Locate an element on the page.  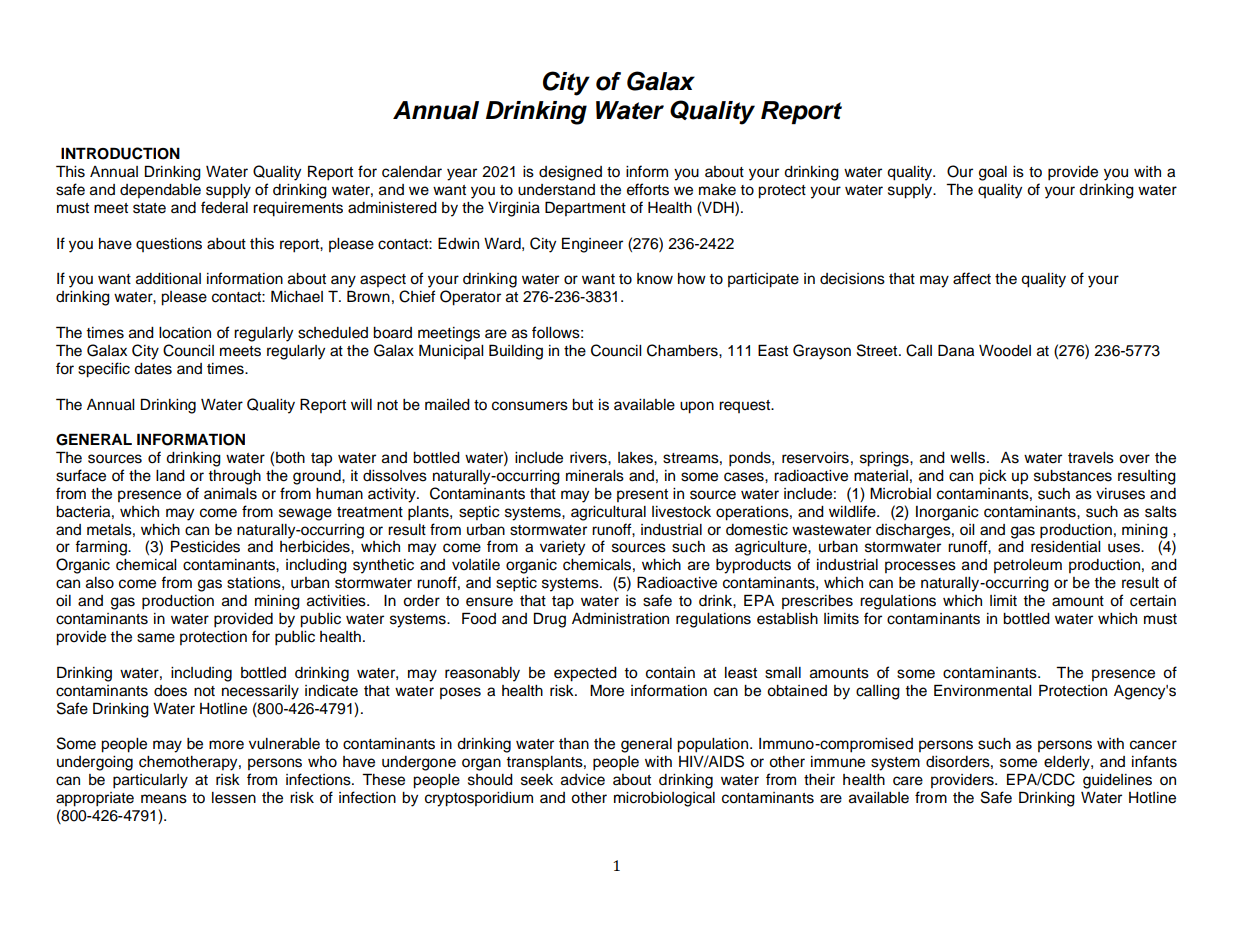
designed is located at coordinates (570, 173).
